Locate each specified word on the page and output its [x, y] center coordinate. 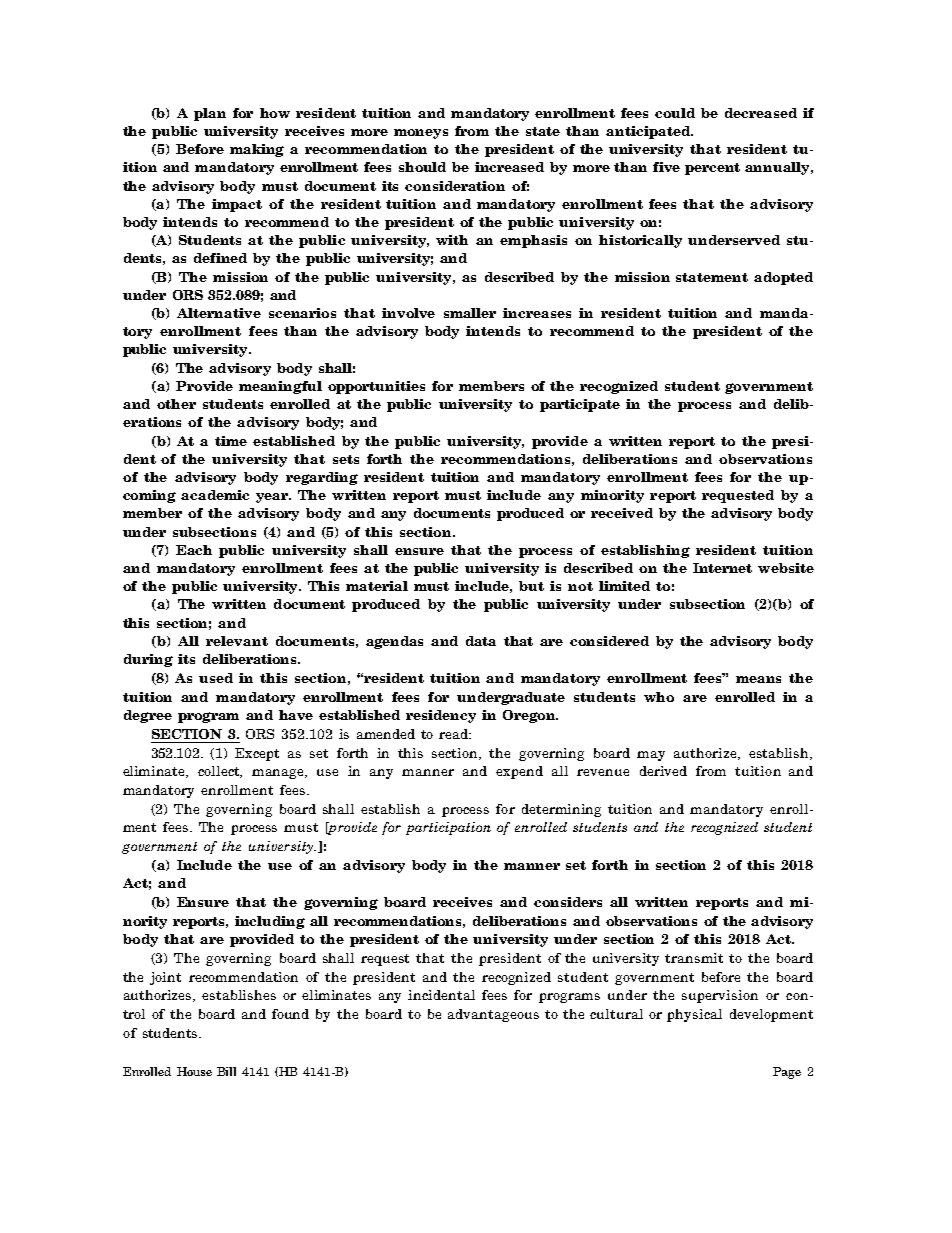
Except [257, 754]
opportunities [376, 387]
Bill [226, 1071]
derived [663, 771]
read [455, 734]
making [257, 150]
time [231, 441]
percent [712, 169]
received [622, 513]
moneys [421, 134]
